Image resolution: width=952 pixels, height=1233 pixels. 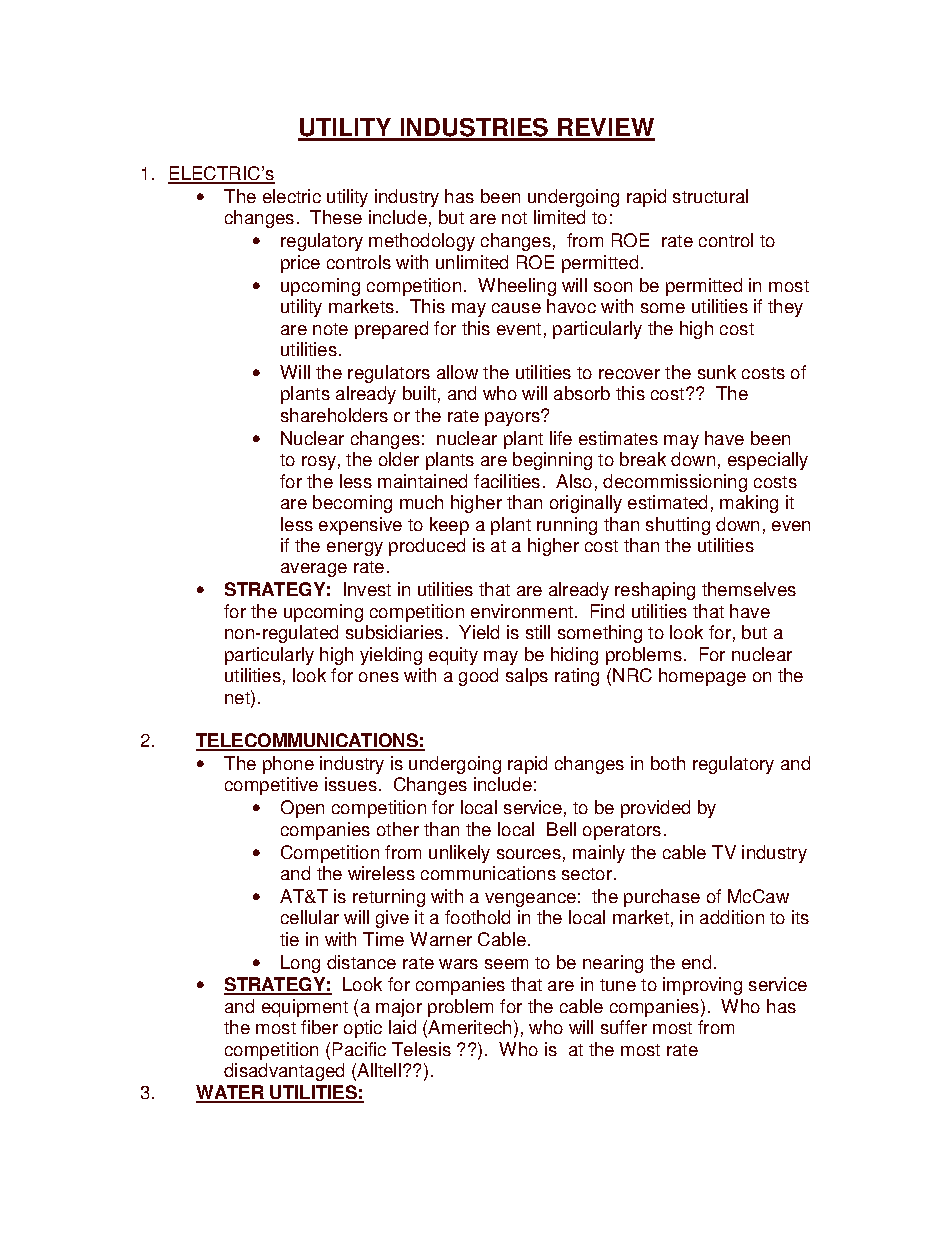 What do you see at coordinates (668, 763) in the document?
I see `both` at bounding box center [668, 763].
